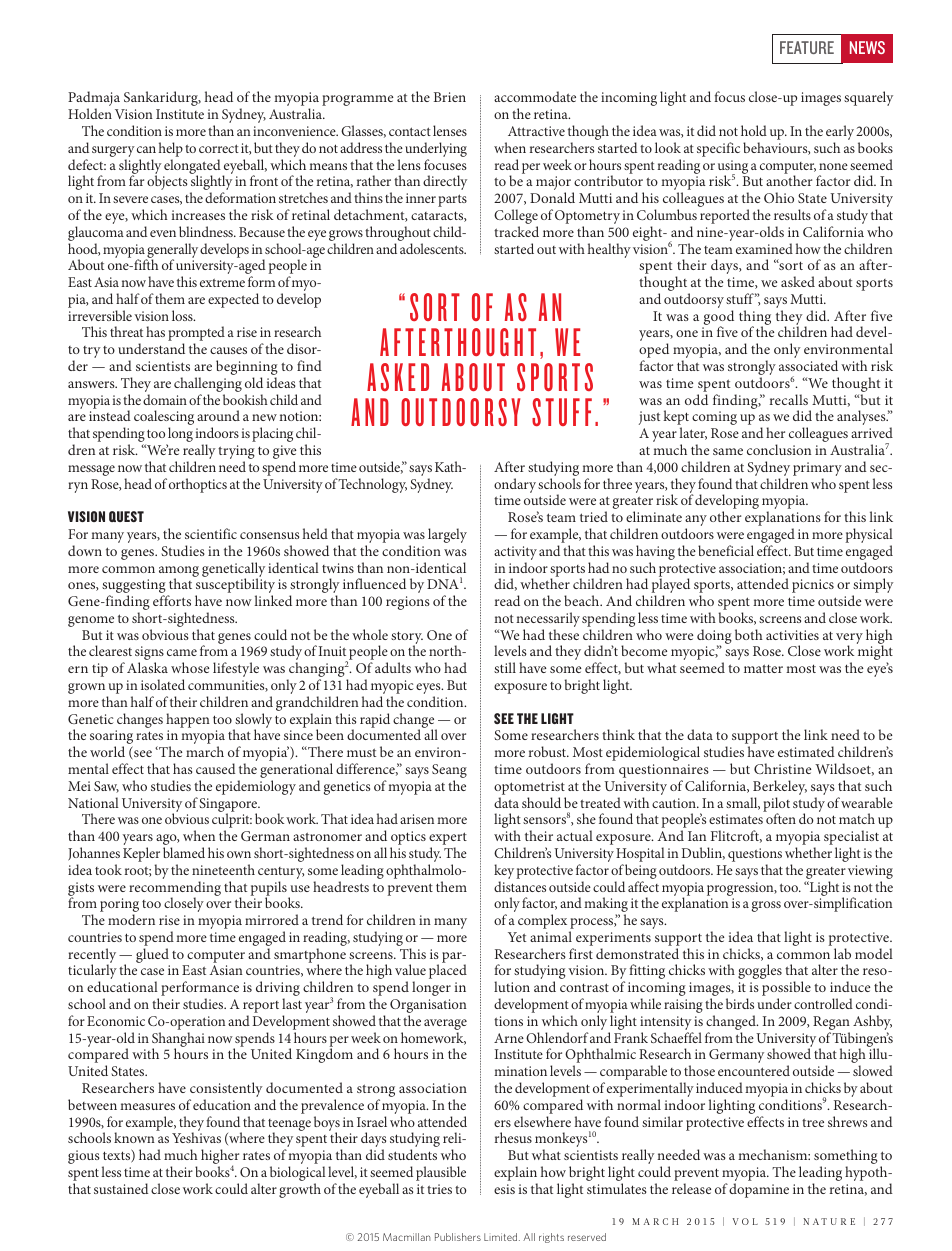 The width and height of the page is (952, 1251). Describe the element at coordinates (798, 281) in the page. I see `asked` at that location.
